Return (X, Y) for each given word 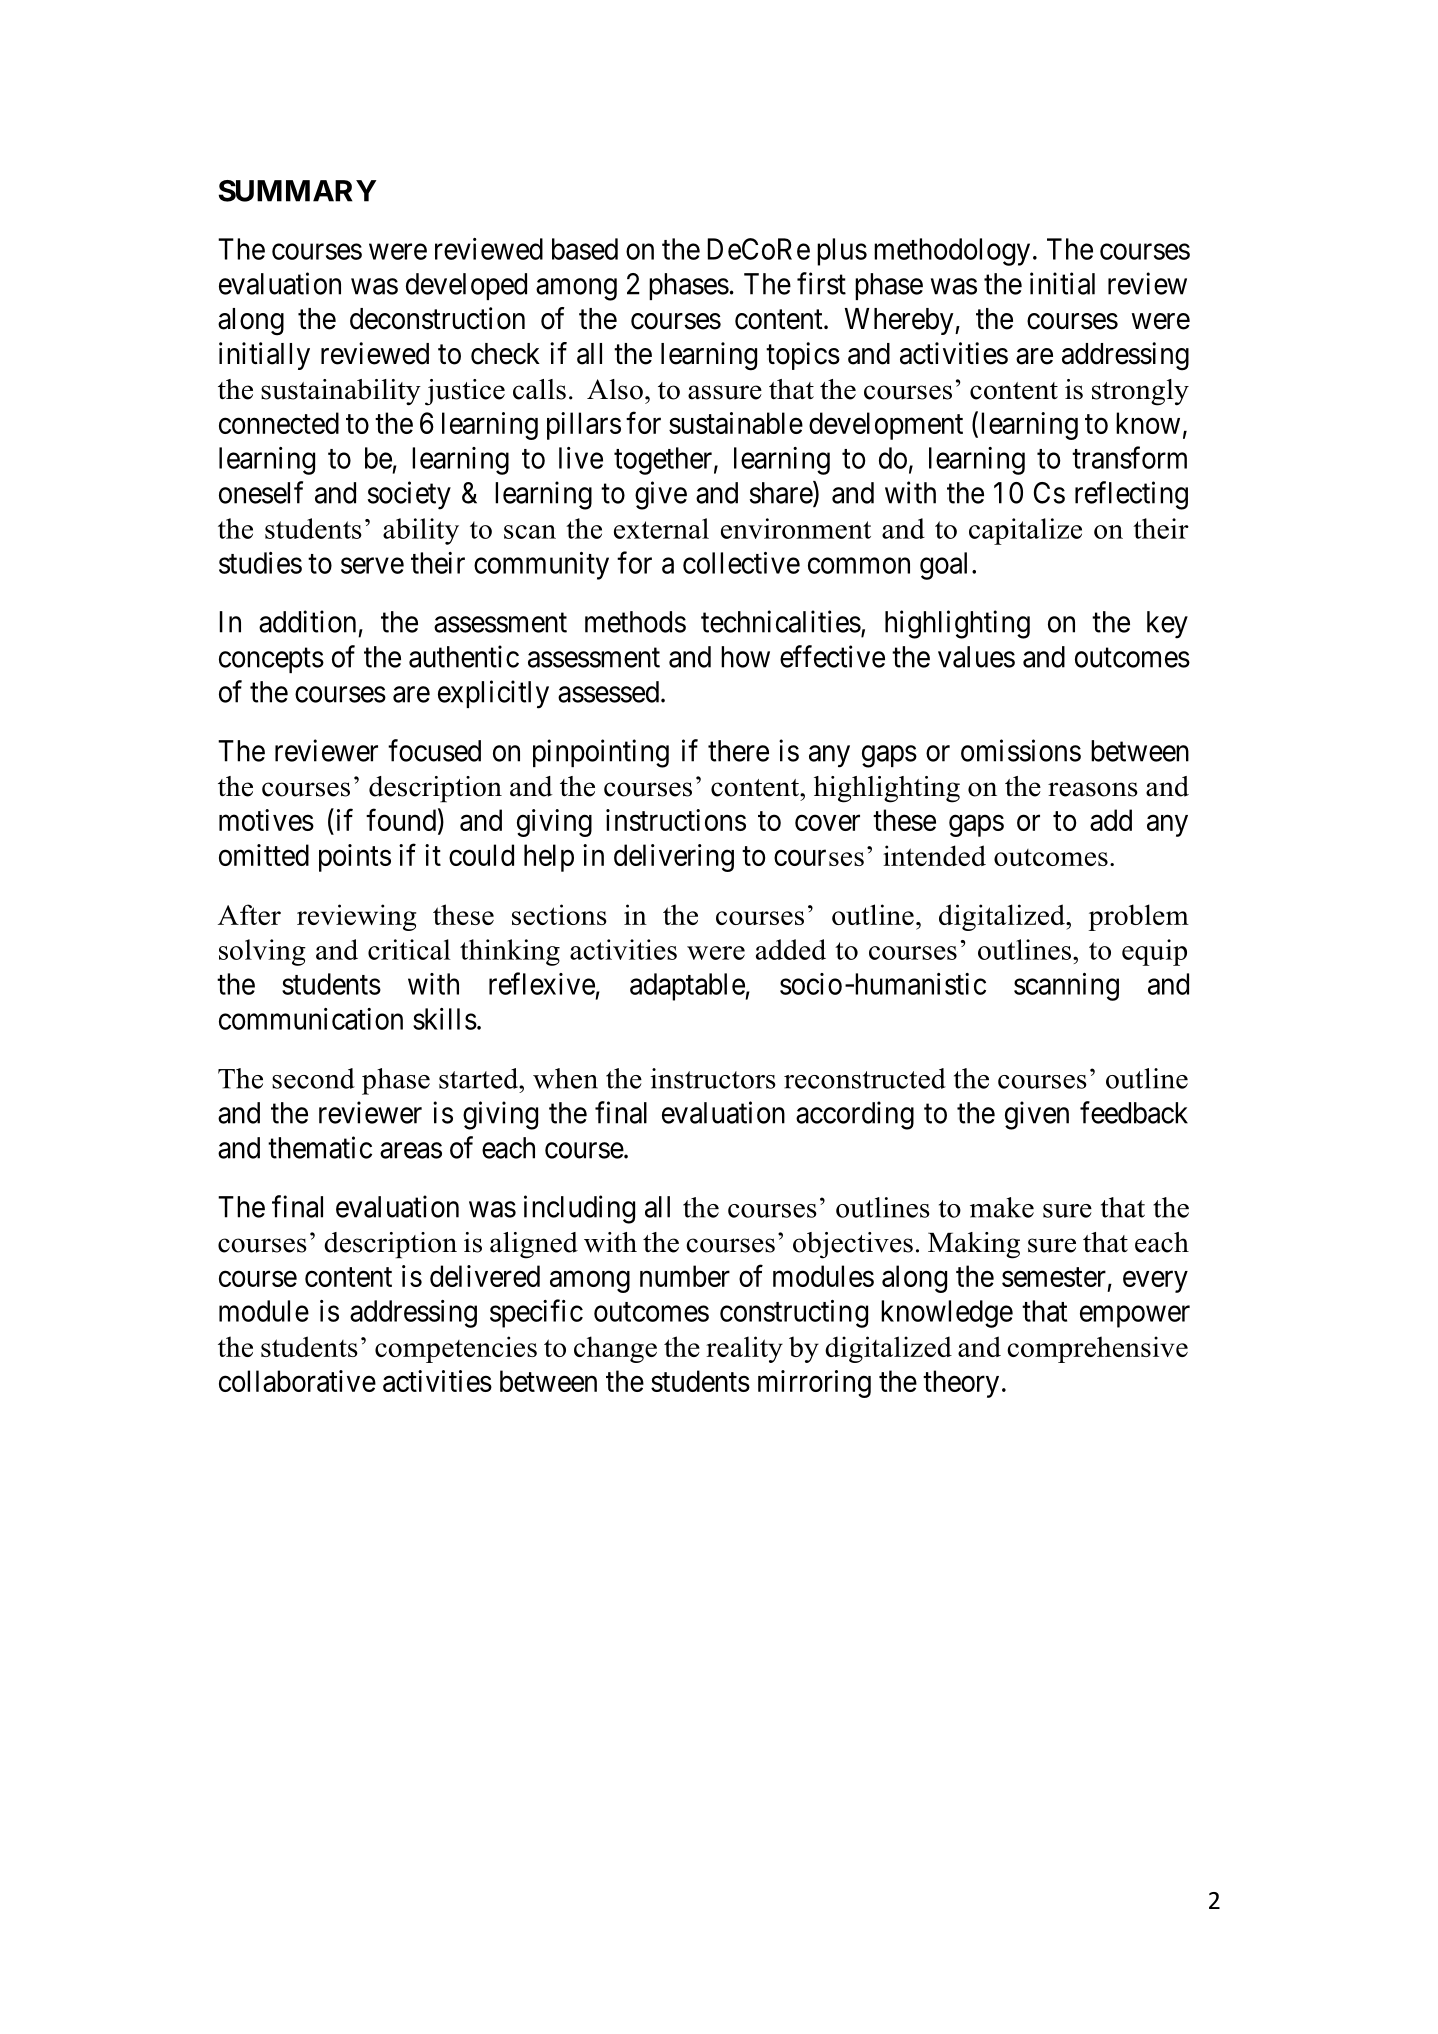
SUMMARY (297, 191)
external (661, 528)
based (585, 249)
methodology (952, 252)
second (313, 1078)
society (409, 495)
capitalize (1025, 531)
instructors (713, 1078)
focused (434, 750)
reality (744, 1349)
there (738, 751)
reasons (1093, 789)
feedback (1134, 1112)
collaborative (297, 1381)
